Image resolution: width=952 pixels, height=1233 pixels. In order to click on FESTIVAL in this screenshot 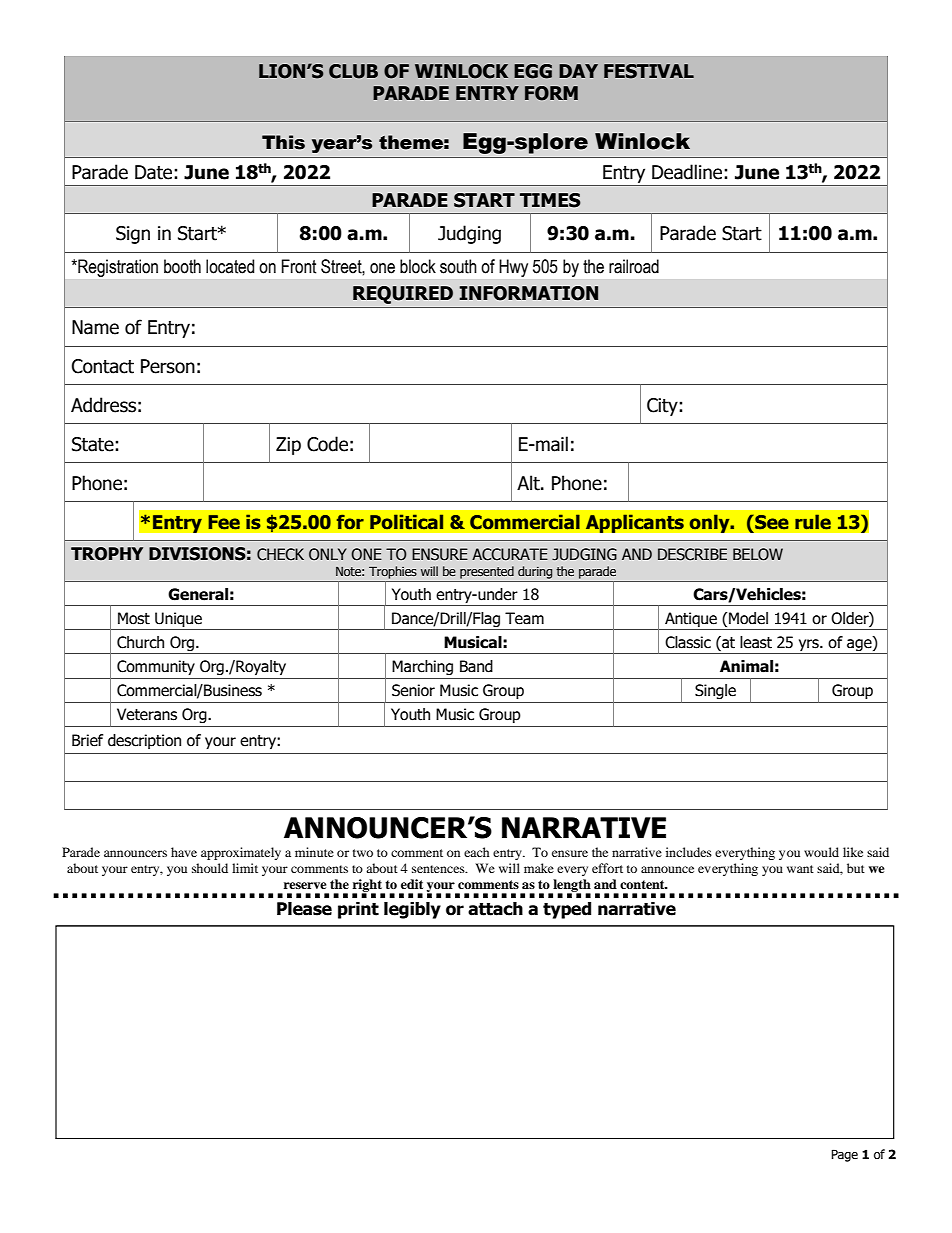, I will do `click(649, 71)`.
